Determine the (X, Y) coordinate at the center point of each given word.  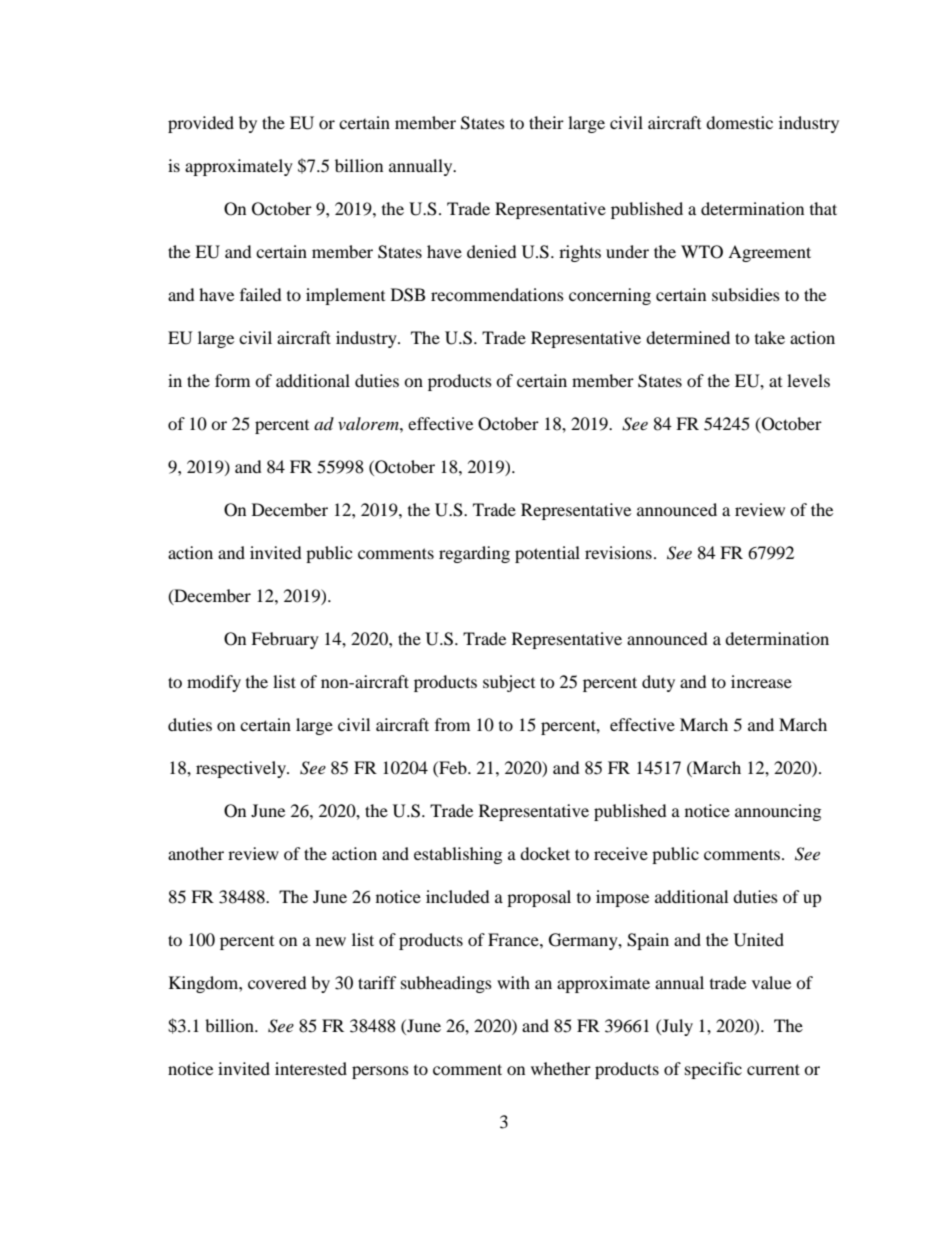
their (546, 122)
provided (201, 124)
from (452, 724)
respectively (242, 769)
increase (761, 681)
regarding (474, 554)
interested (311, 1068)
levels (808, 380)
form (232, 380)
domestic (739, 122)
